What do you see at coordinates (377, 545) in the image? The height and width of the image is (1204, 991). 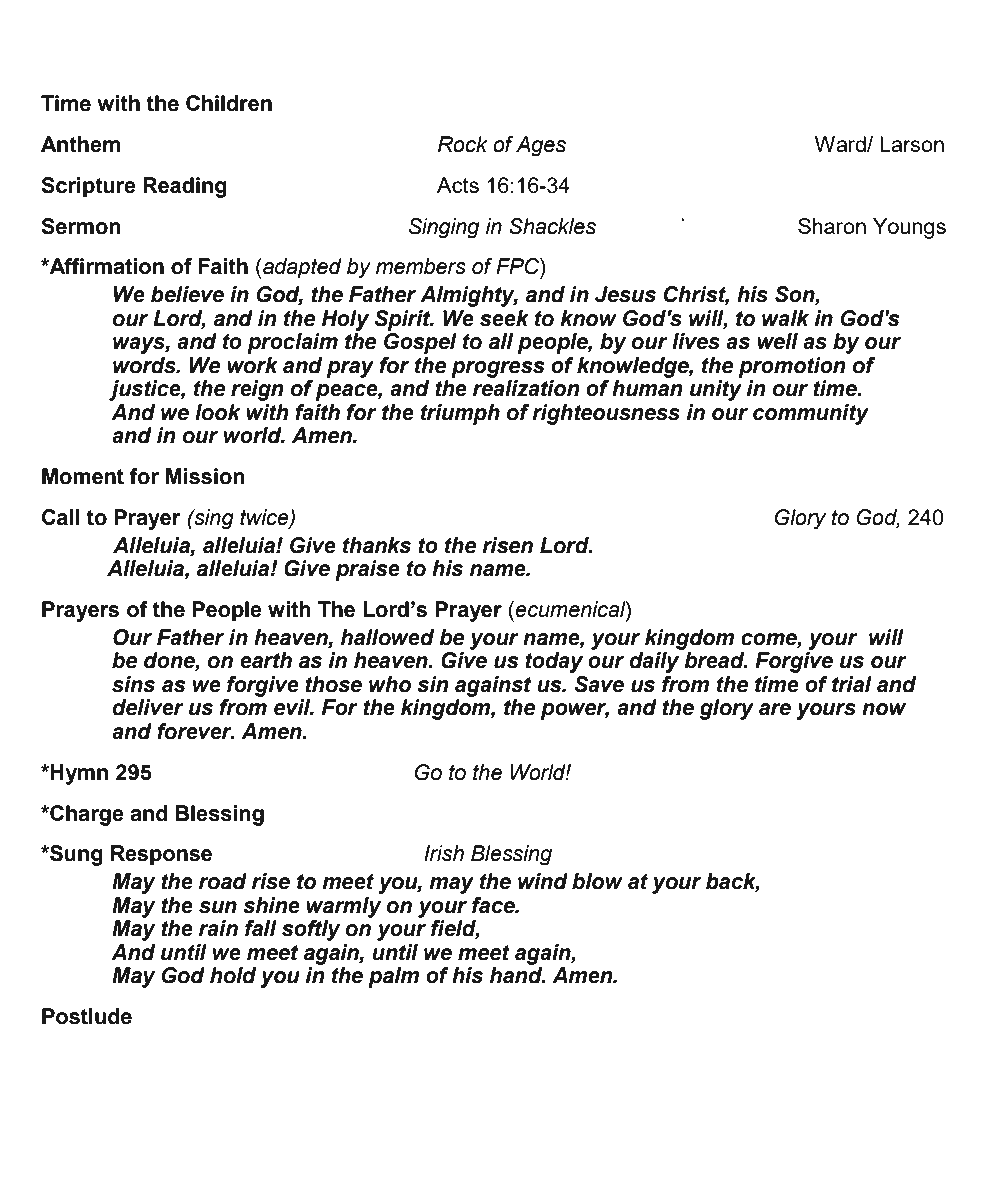 I see `thanks` at bounding box center [377, 545].
